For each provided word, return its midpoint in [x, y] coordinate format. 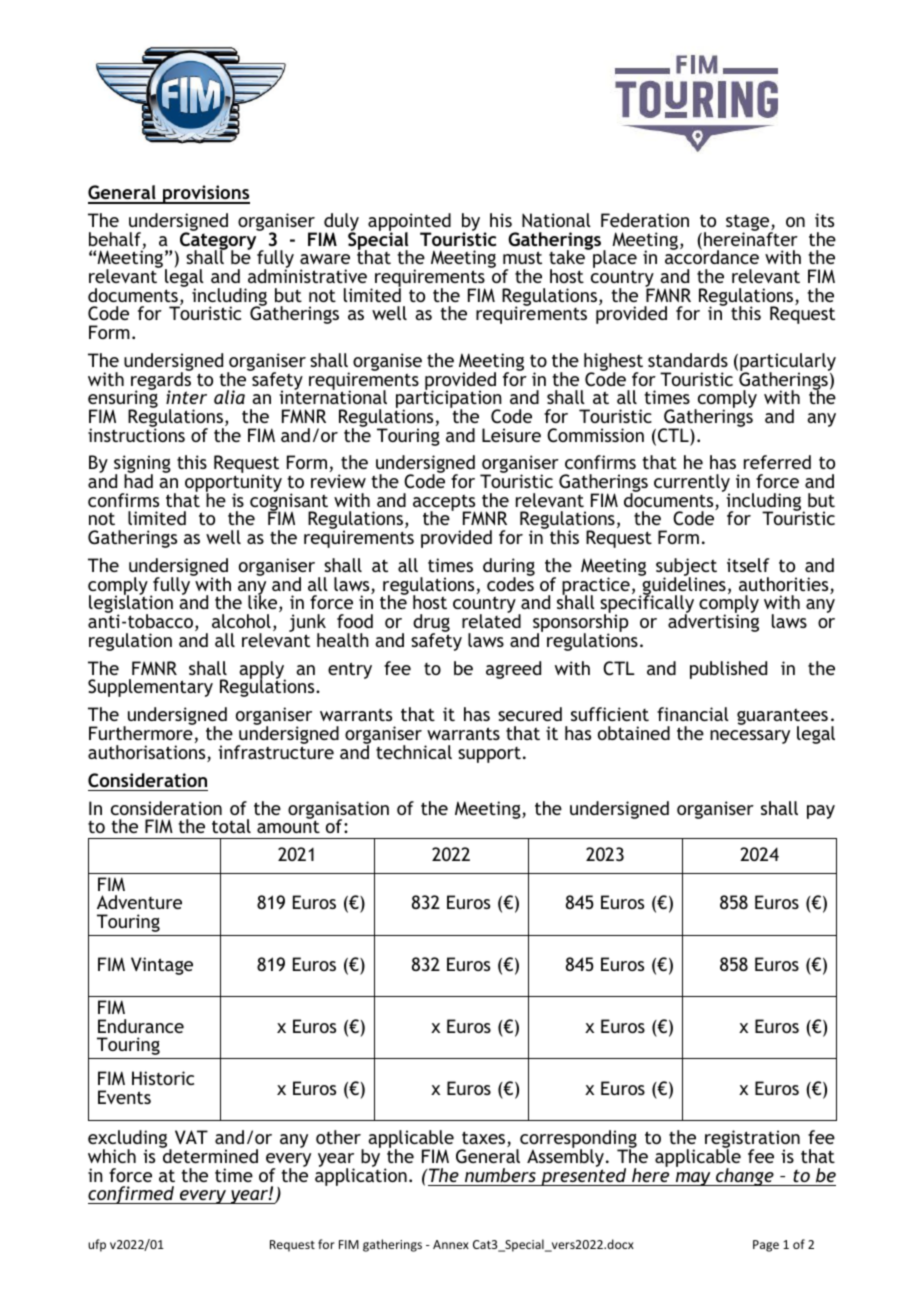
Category [219, 241]
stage [749, 224]
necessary [750, 737]
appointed [409, 223]
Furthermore [142, 732]
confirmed [132, 1195]
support [489, 755]
